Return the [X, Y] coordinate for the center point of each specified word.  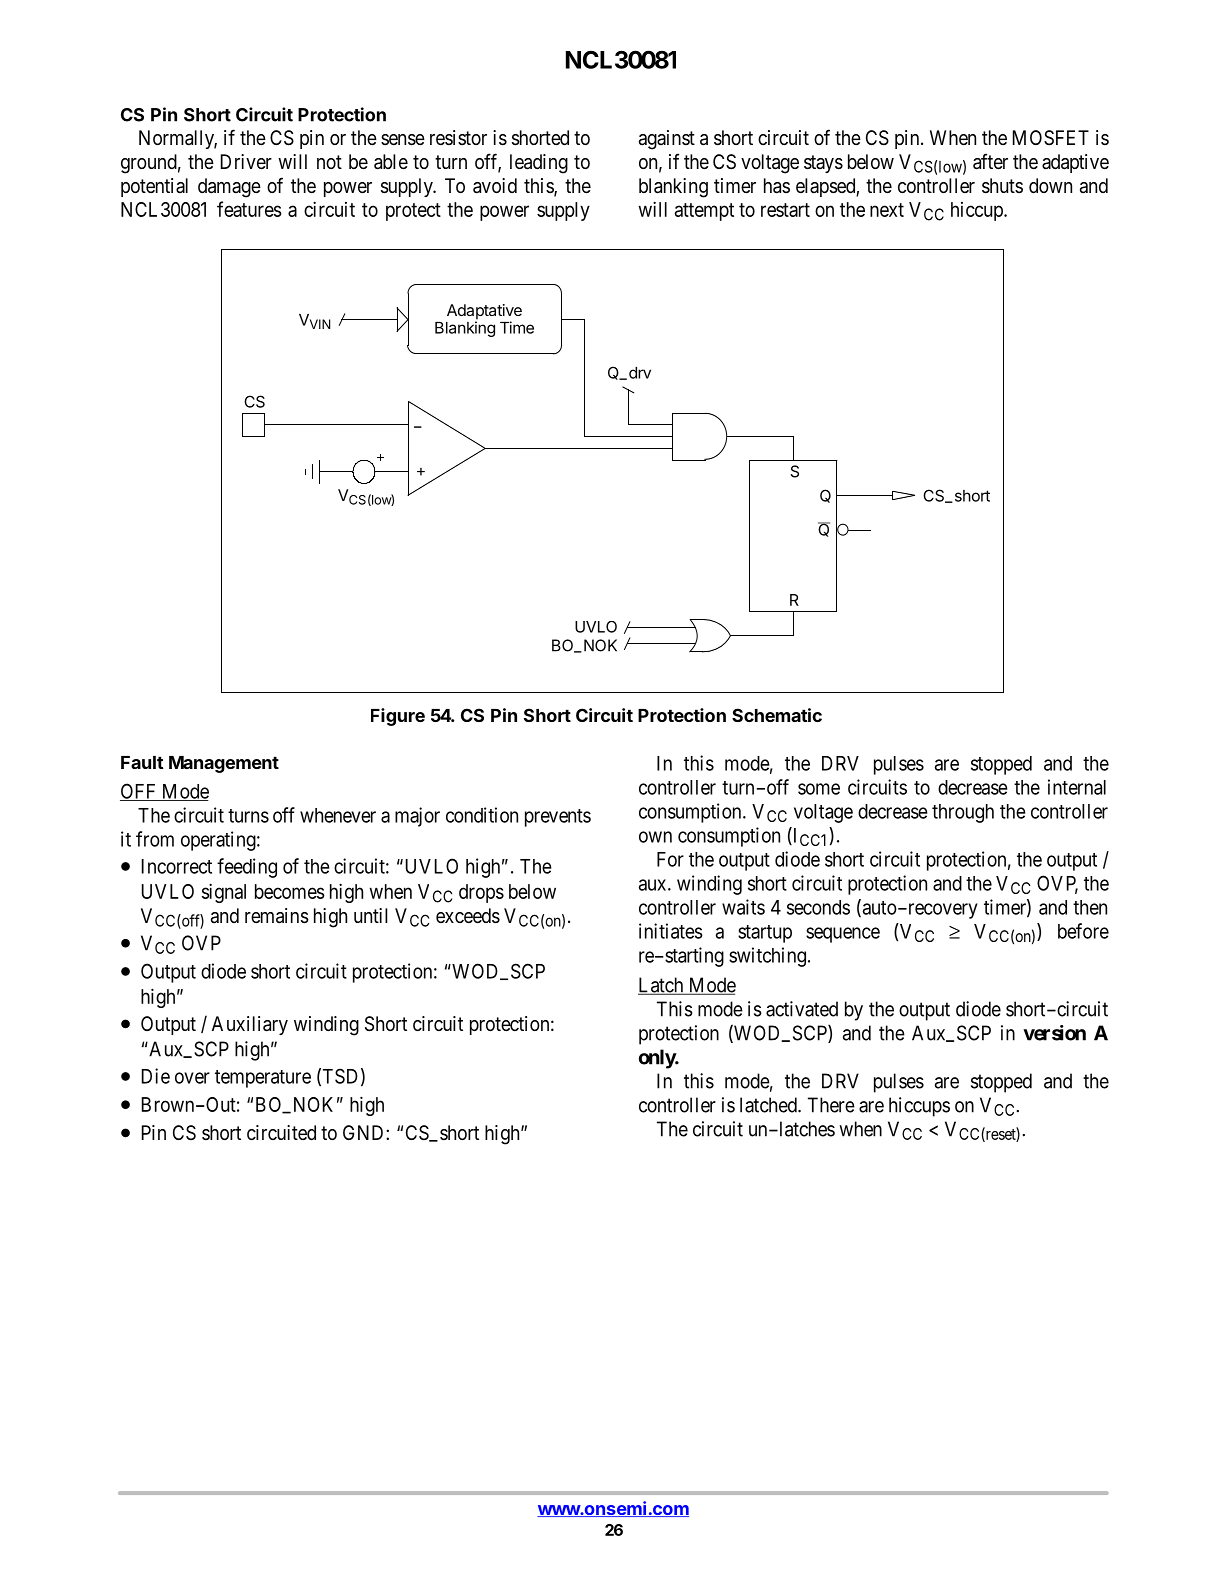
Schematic [777, 715]
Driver [246, 162]
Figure [398, 717]
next [887, 210]
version [1054, 1033]
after [990, 161]
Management [224, 764]
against [667, 140]
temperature [263, 1079]
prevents [558, 818]
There [831, 1105]
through [963, 813]
